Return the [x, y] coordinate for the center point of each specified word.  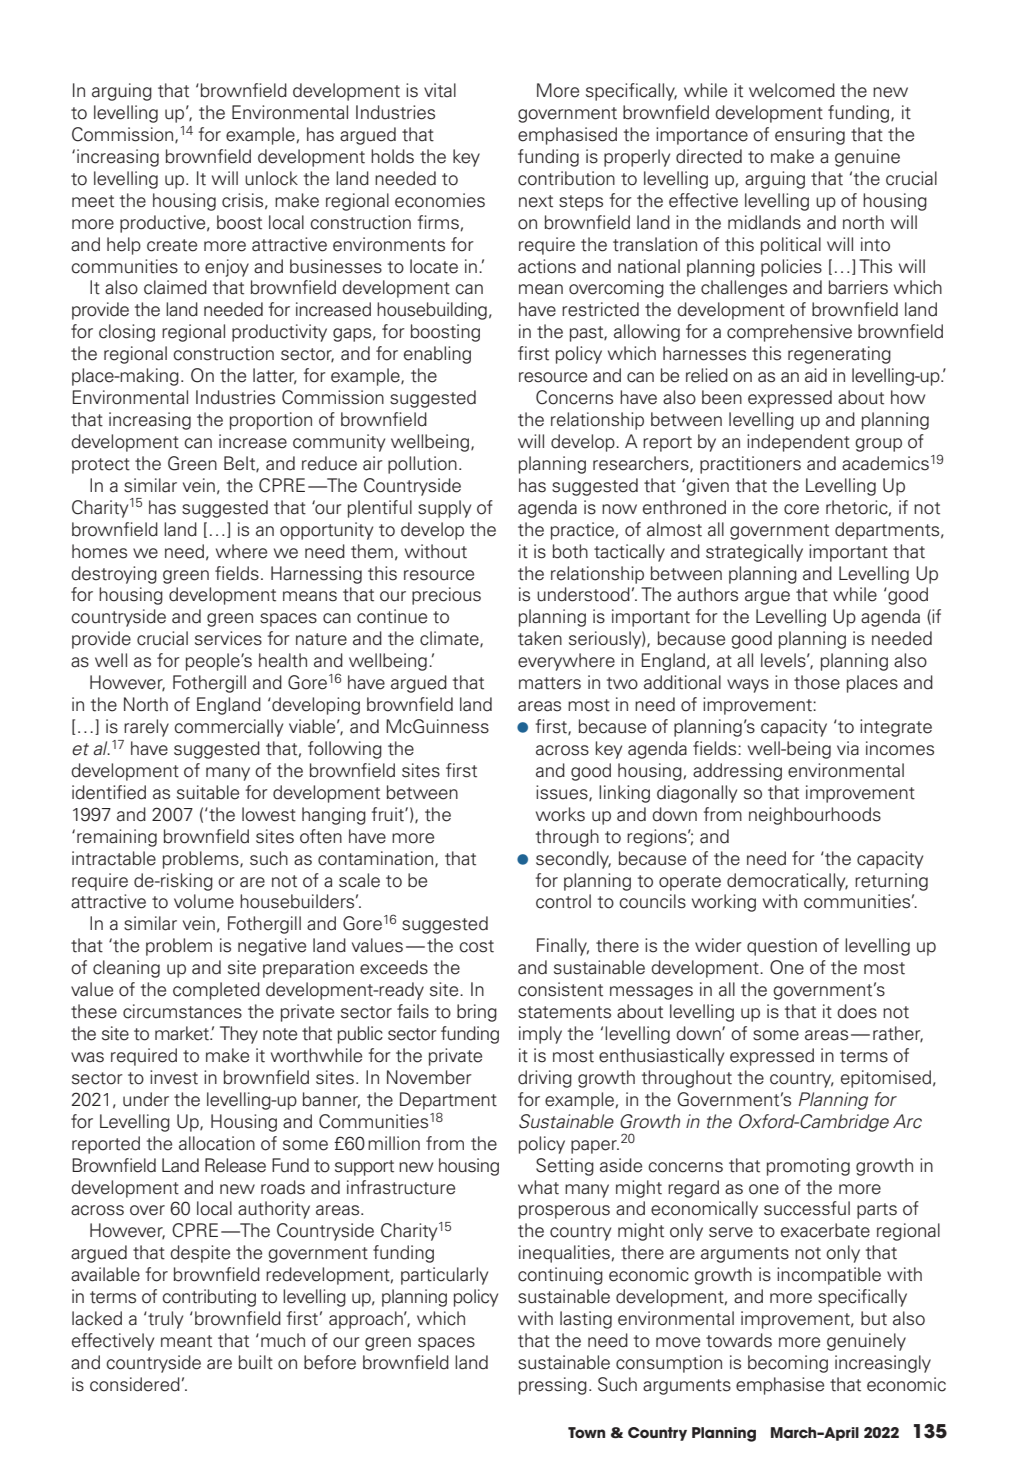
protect [101, 466]
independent [798, 443]
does [857, 1011]
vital [440, 90]
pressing [553, 1386]
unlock [271, 178]
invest [174, 1077]
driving [545, 1079]
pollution [422, 465]
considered [135, 1384]
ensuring [810, 136]
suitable [208, 792]
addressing [737, 772]
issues [563, 793]
